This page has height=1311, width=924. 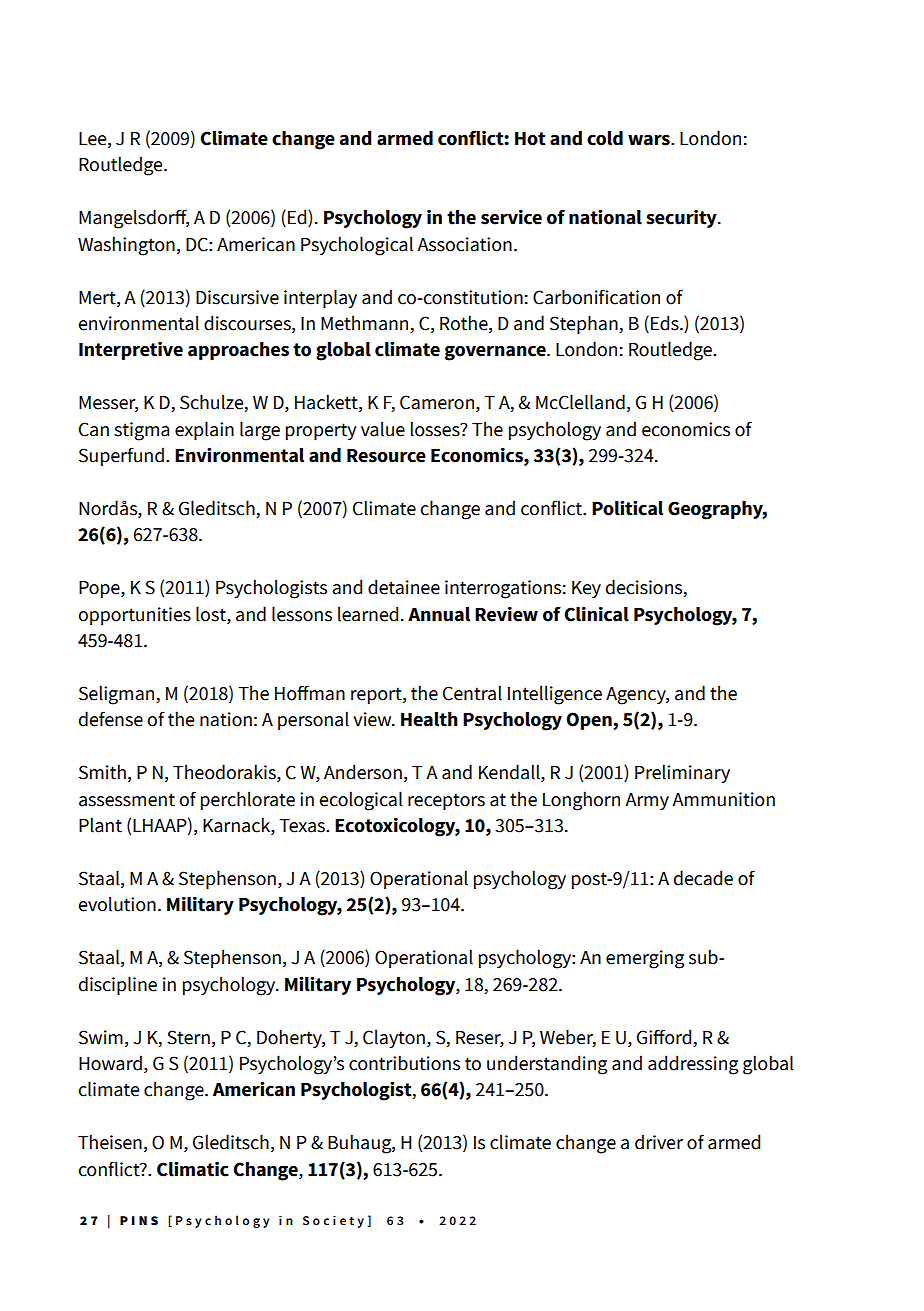 What do you see at coordinates (193, 1169) in the page?
I see `Climatic` at bounding box center [193, 1169].
